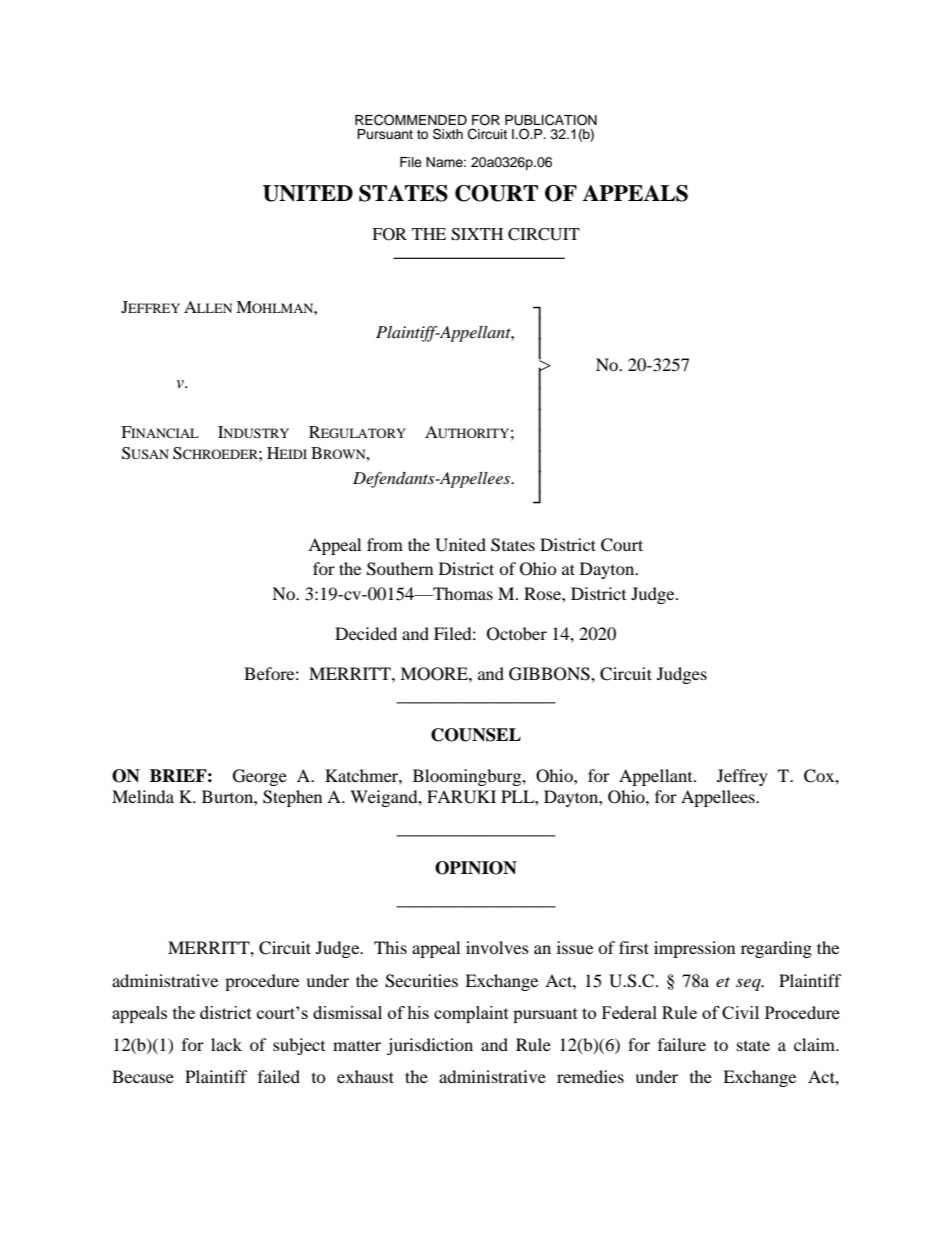 This screenshot has width=952, height=1233. Describe the element at coordinates (694, 949) in the screenshot. I see `impression` at that location.
